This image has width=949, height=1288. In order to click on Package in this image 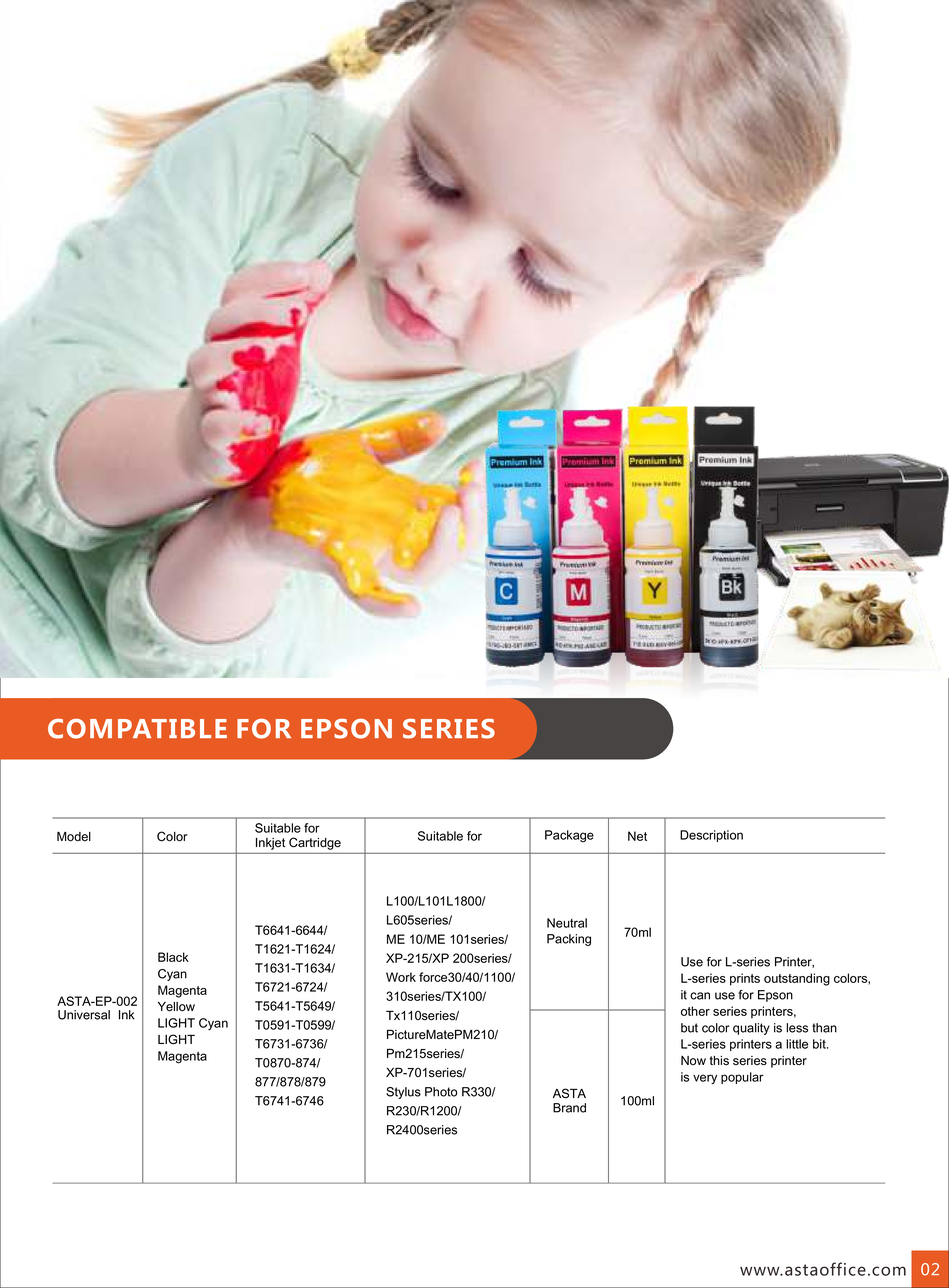, I will do `click(569, 836)`.
